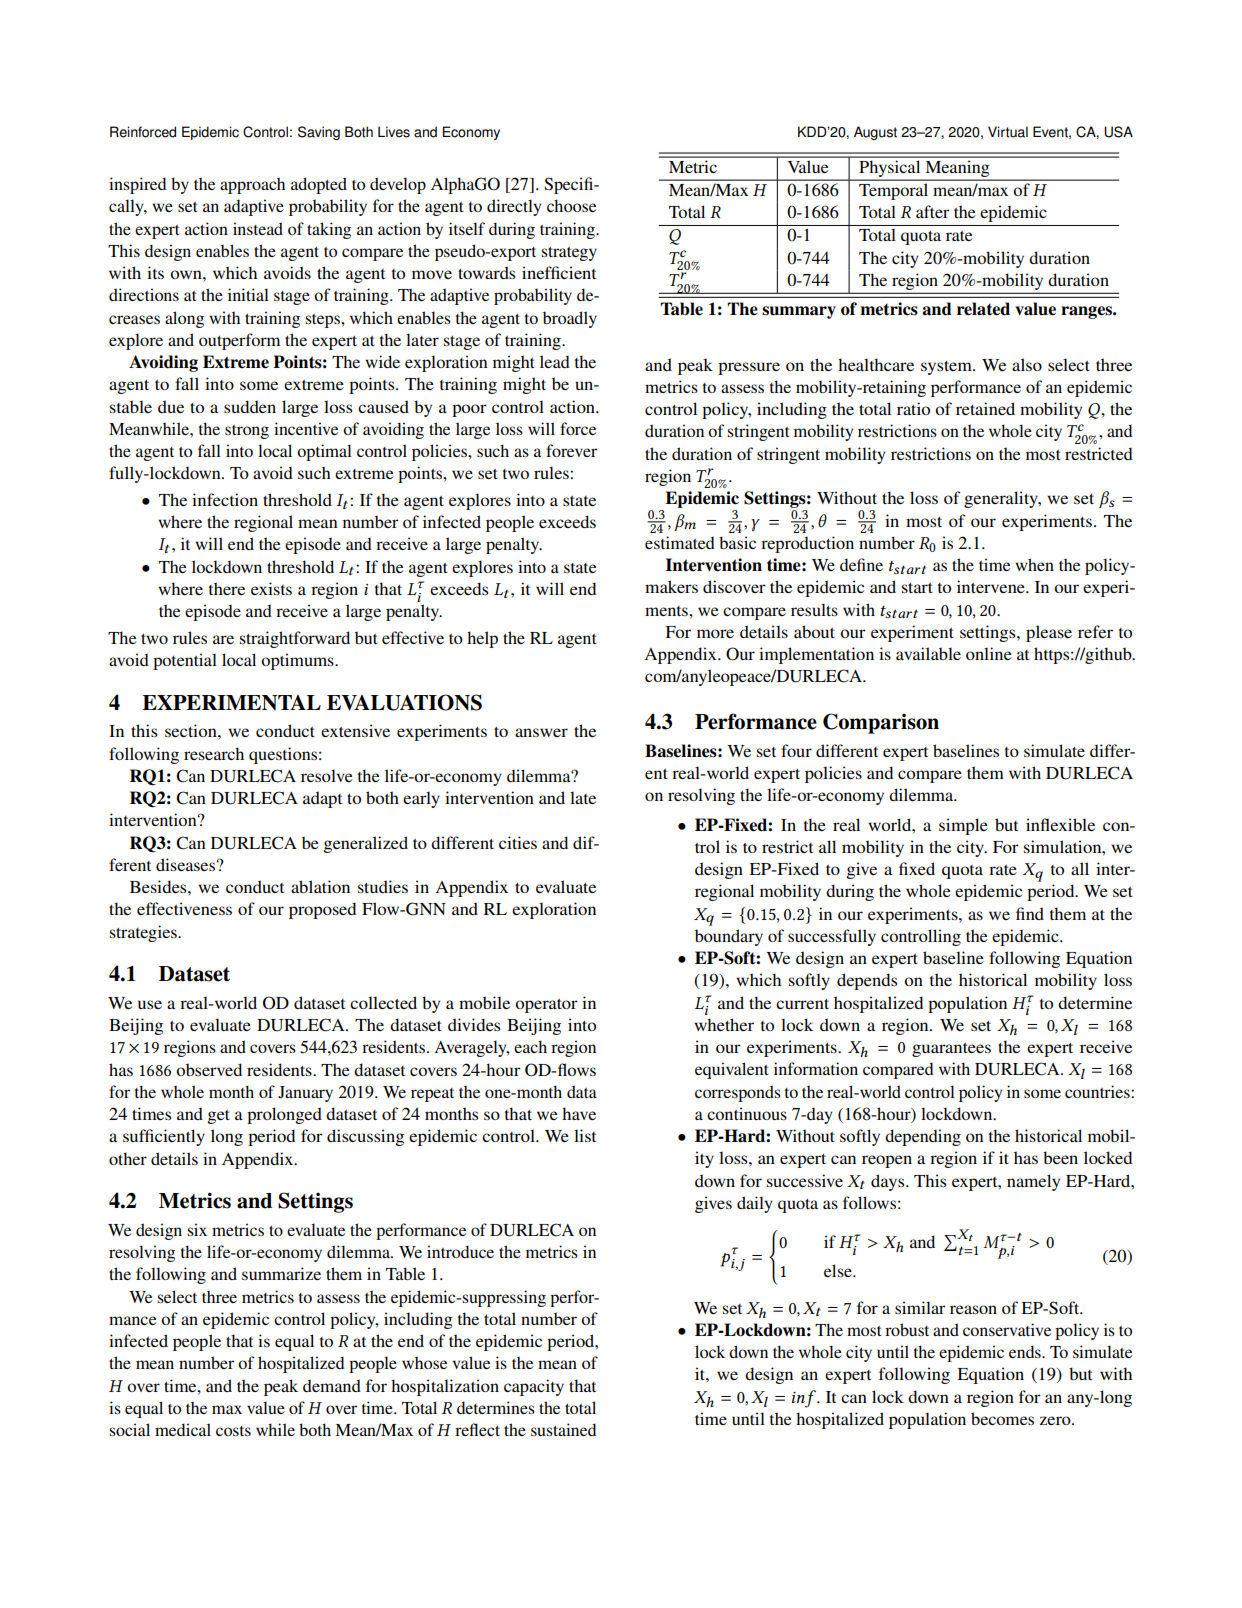  Describe the element at coordinates (571, 205) in the page. I see `choose` at that location.
